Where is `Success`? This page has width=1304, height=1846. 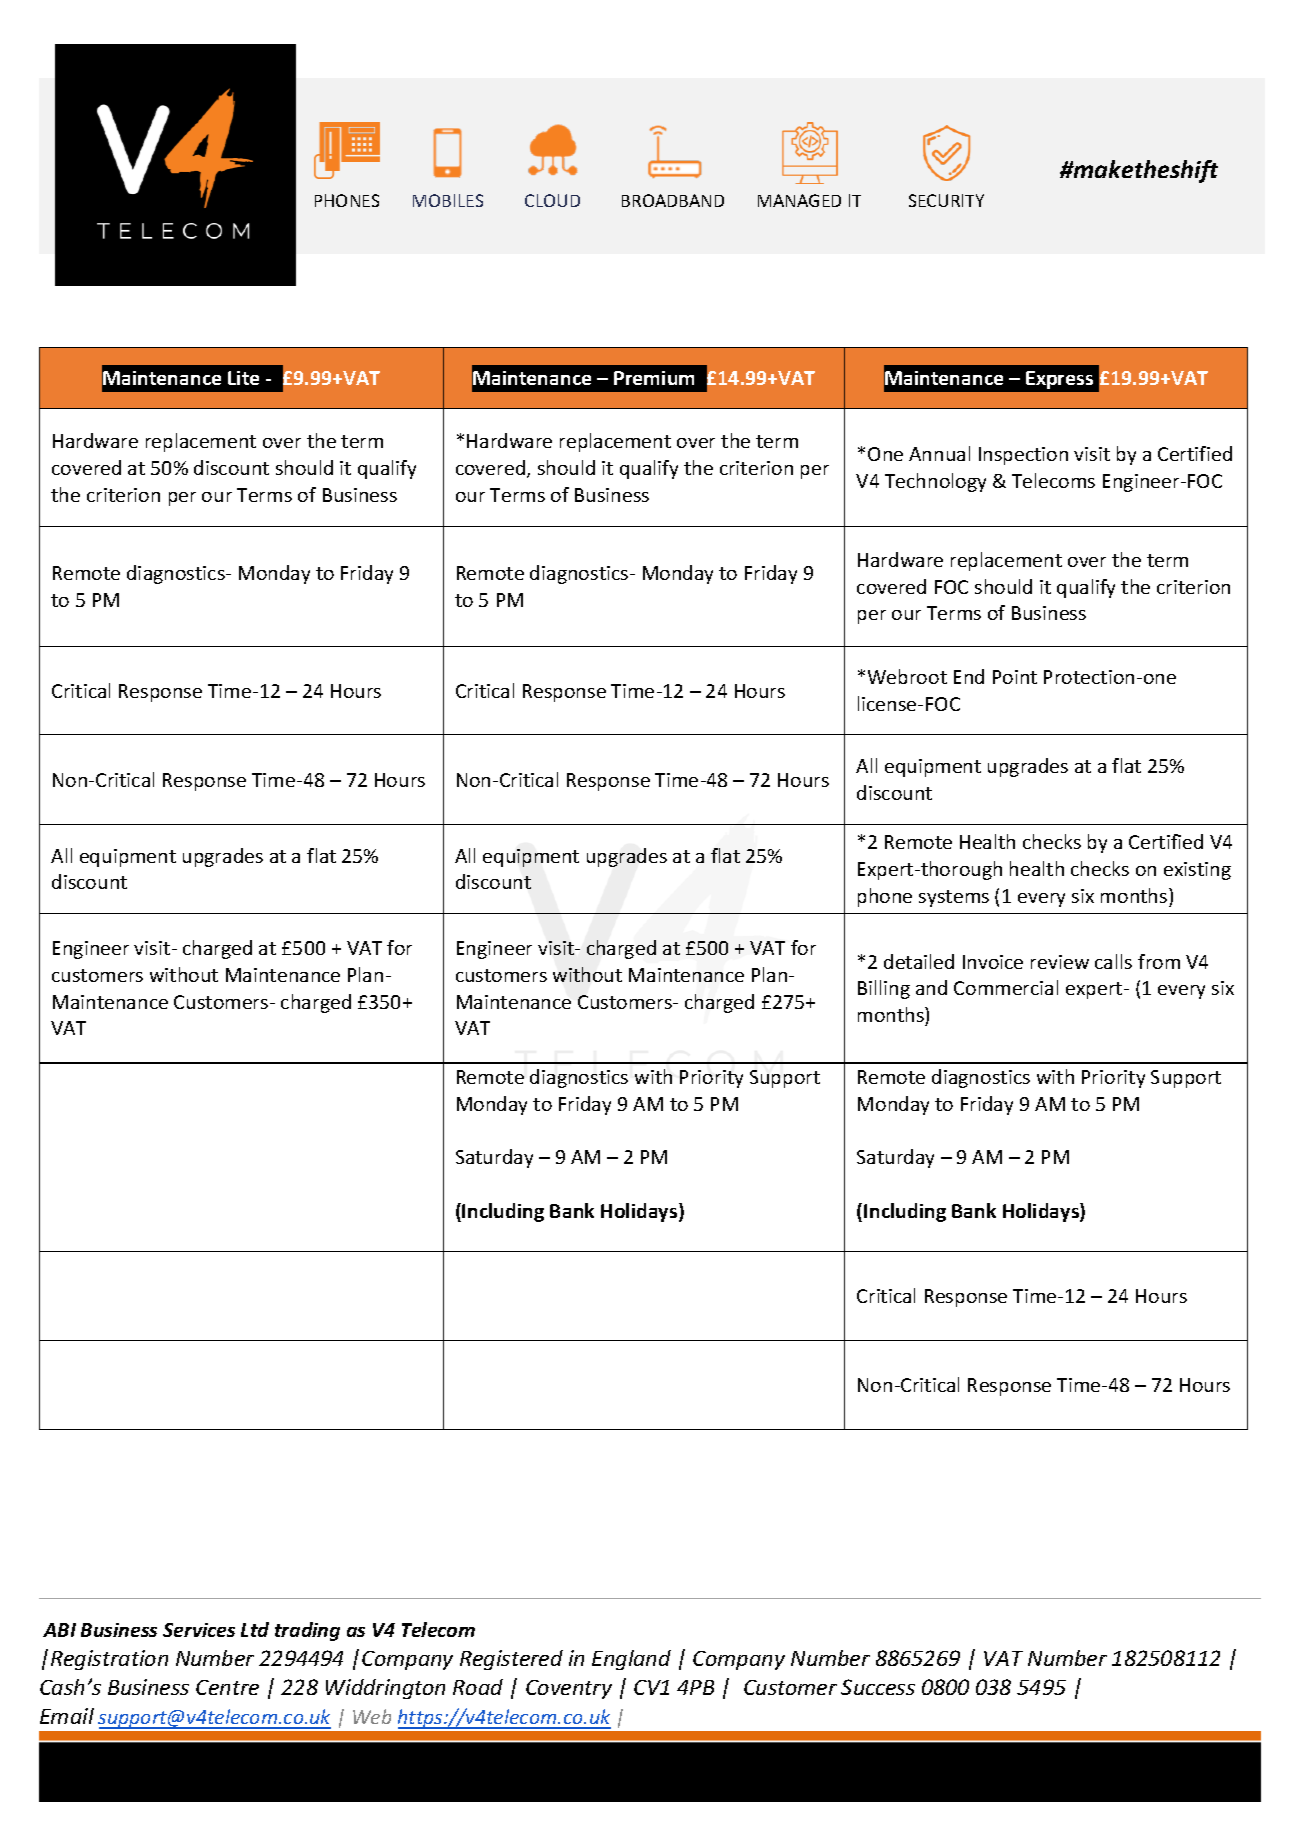 Success is located at coordinates (878, 1687).
